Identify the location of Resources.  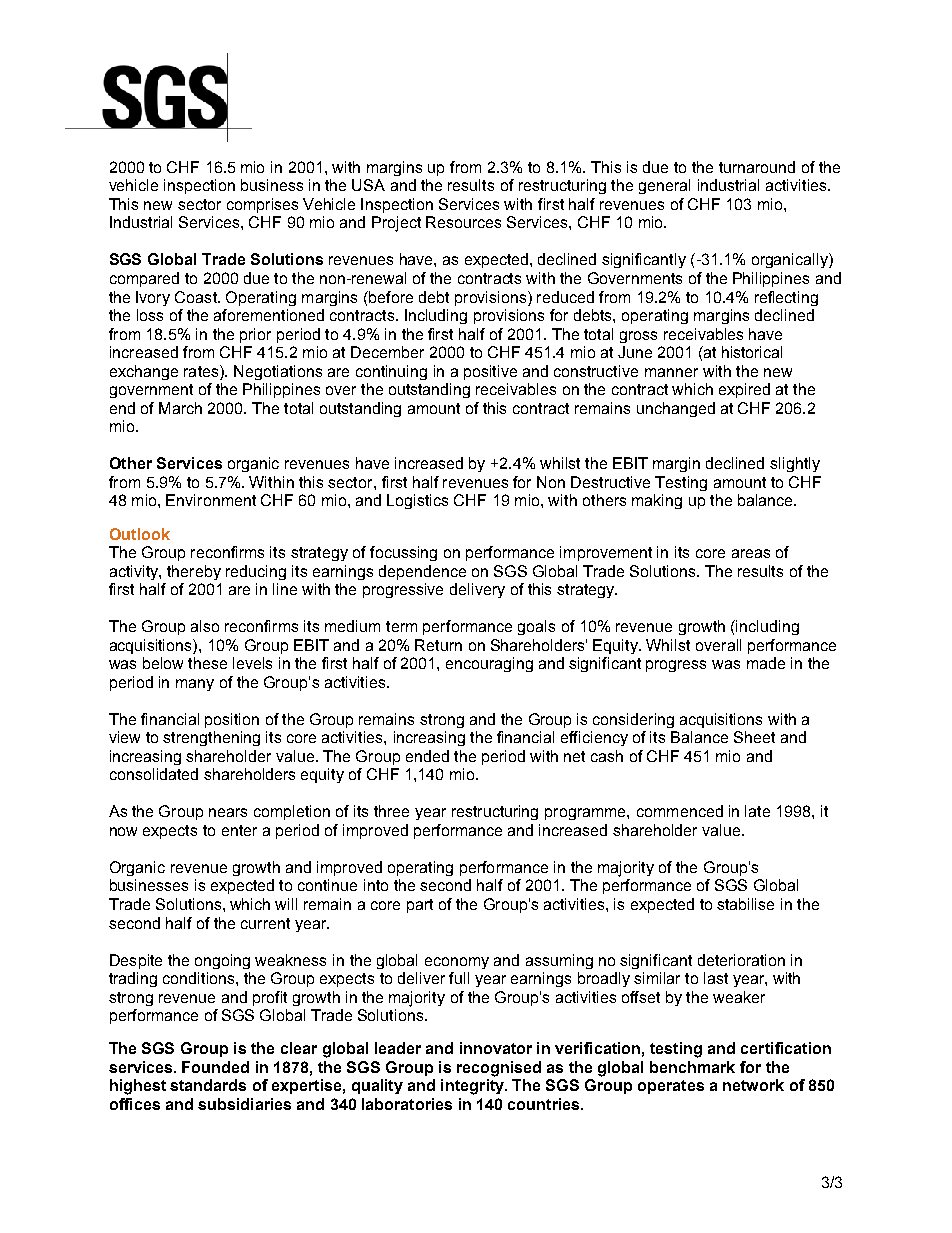
(463, 222).
